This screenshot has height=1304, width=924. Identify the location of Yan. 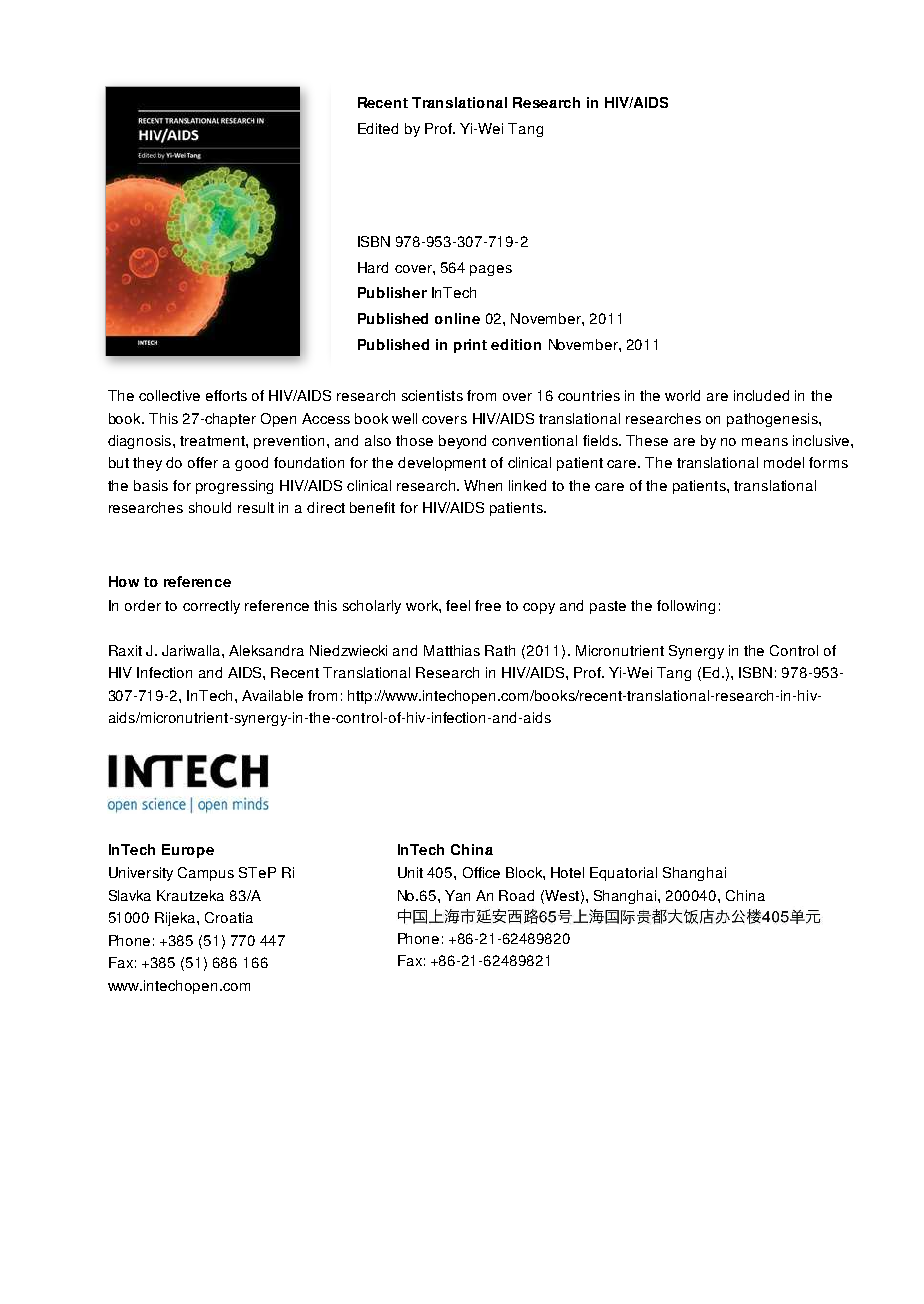
(457, 895).
